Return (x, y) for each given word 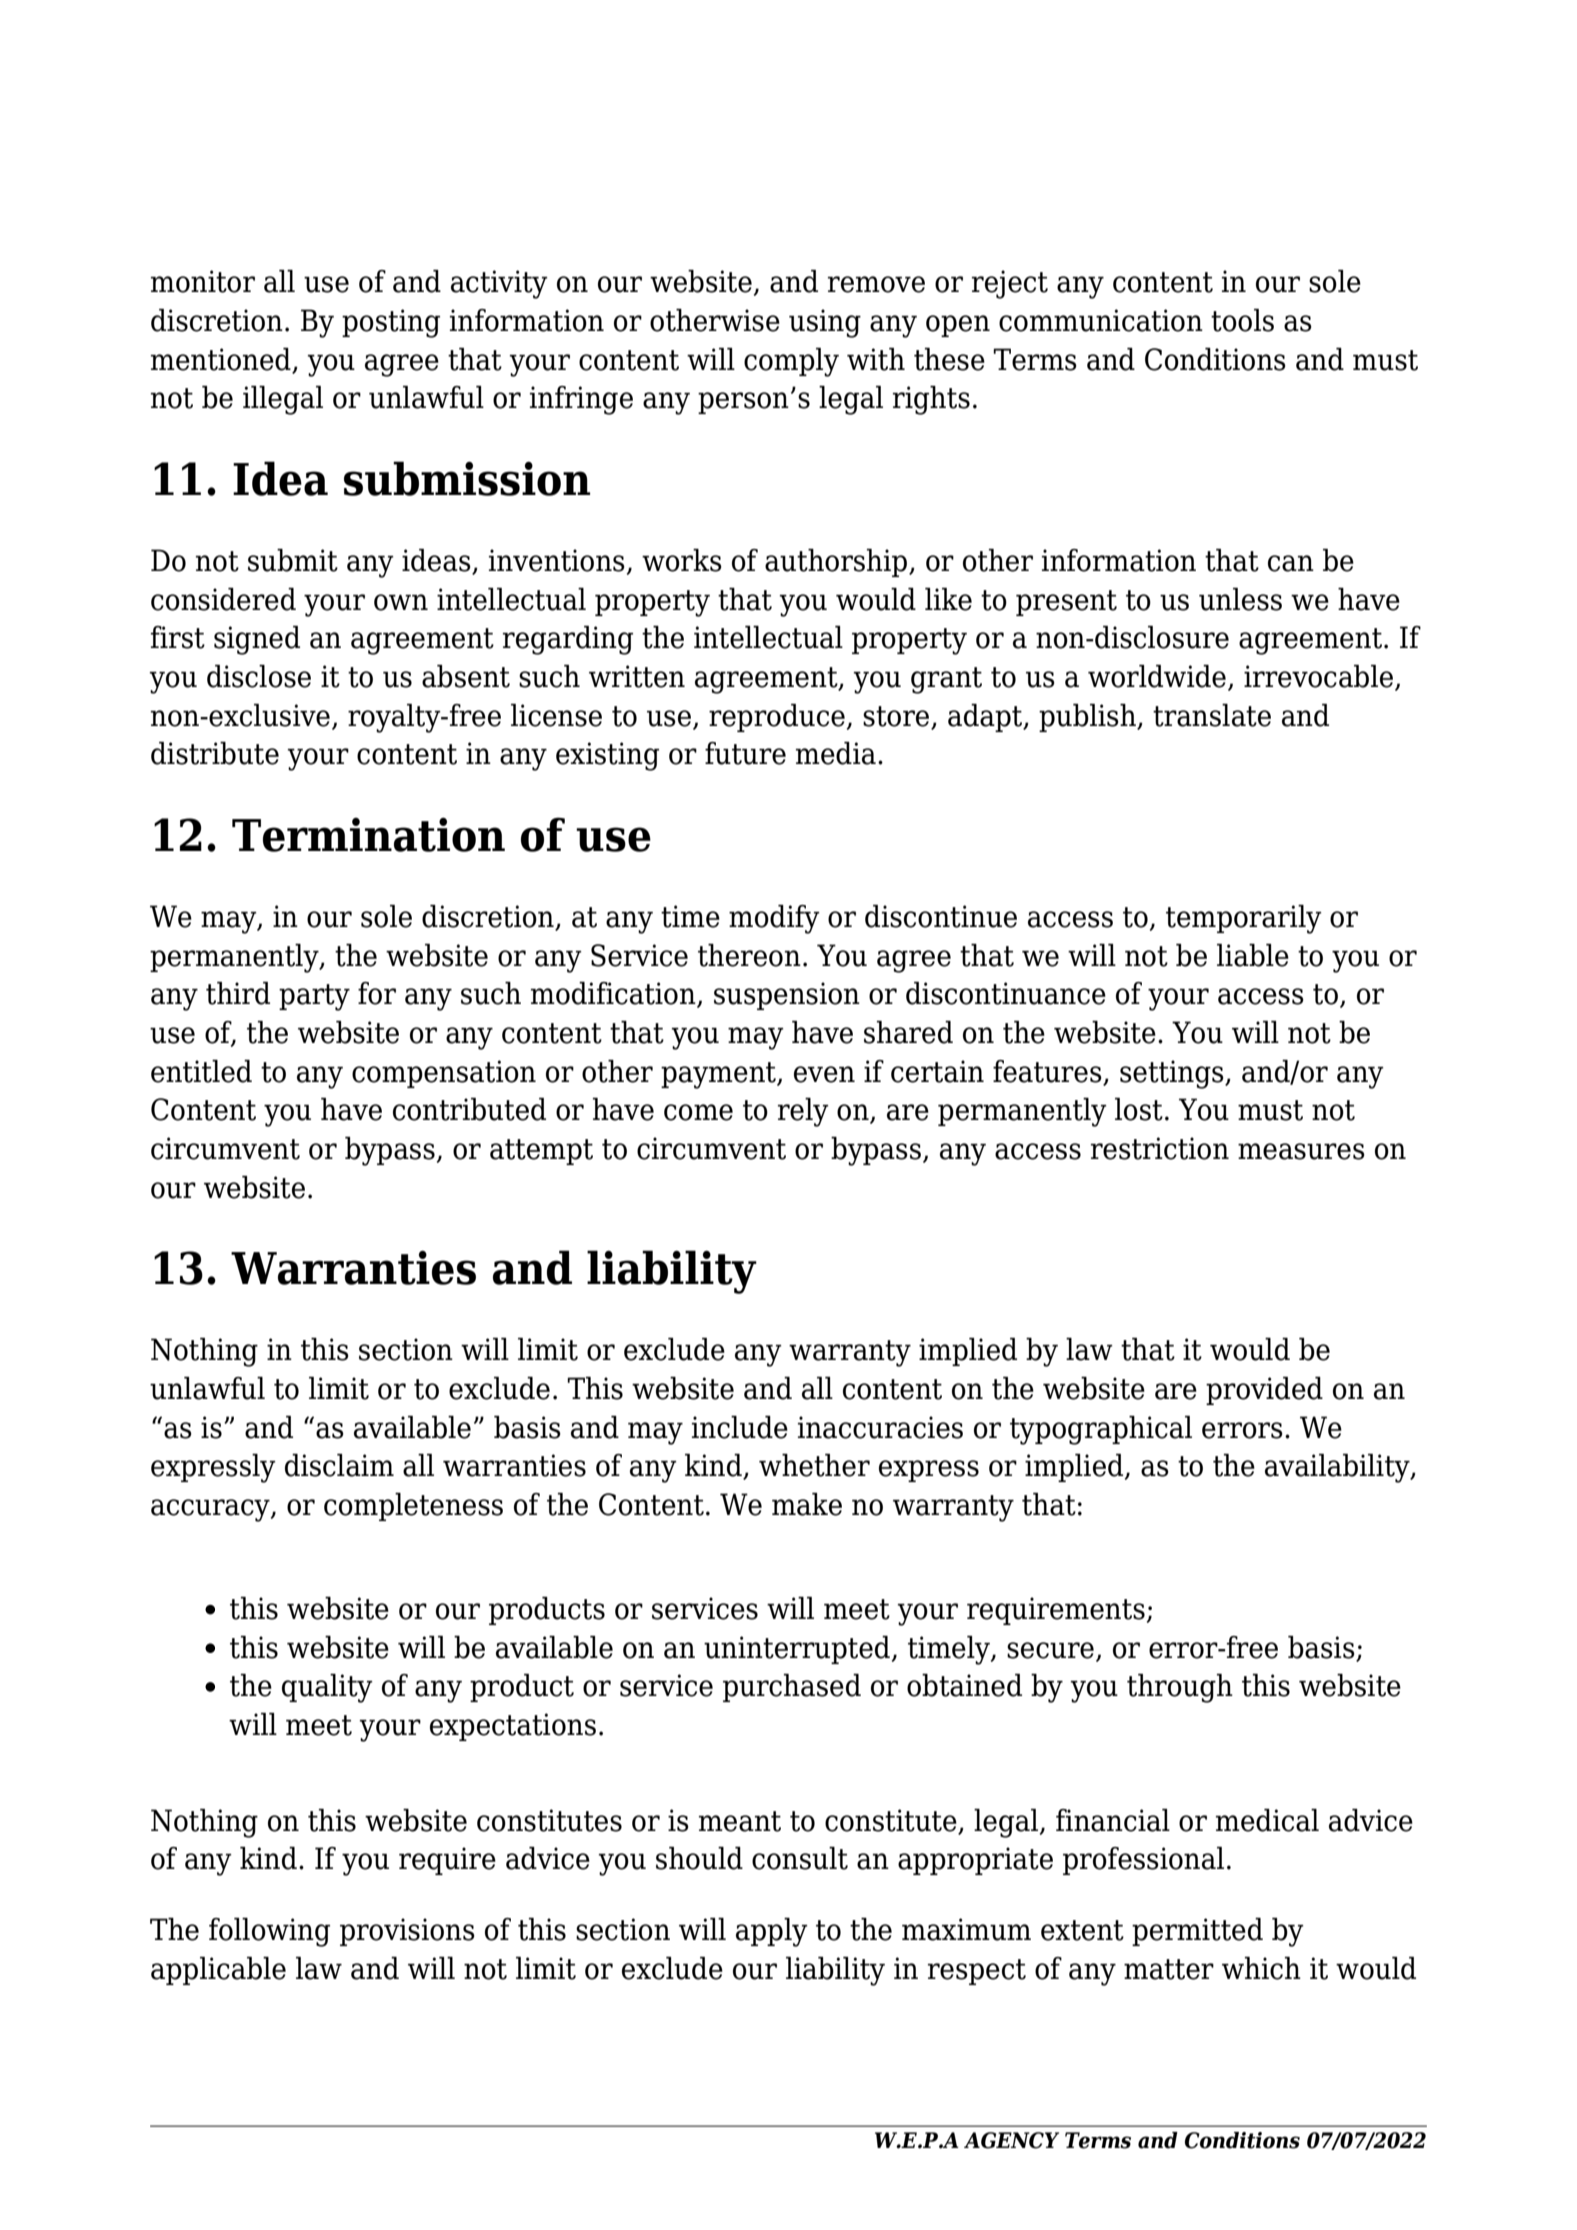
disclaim (339, 1465)
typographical (1101, 1430)
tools (1242, 320)
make (807, 1504)
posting (391, 323)
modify (774, 919)
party (314, 997)
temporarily (1244, 919)
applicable (218, 1971)
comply (791, 362)
